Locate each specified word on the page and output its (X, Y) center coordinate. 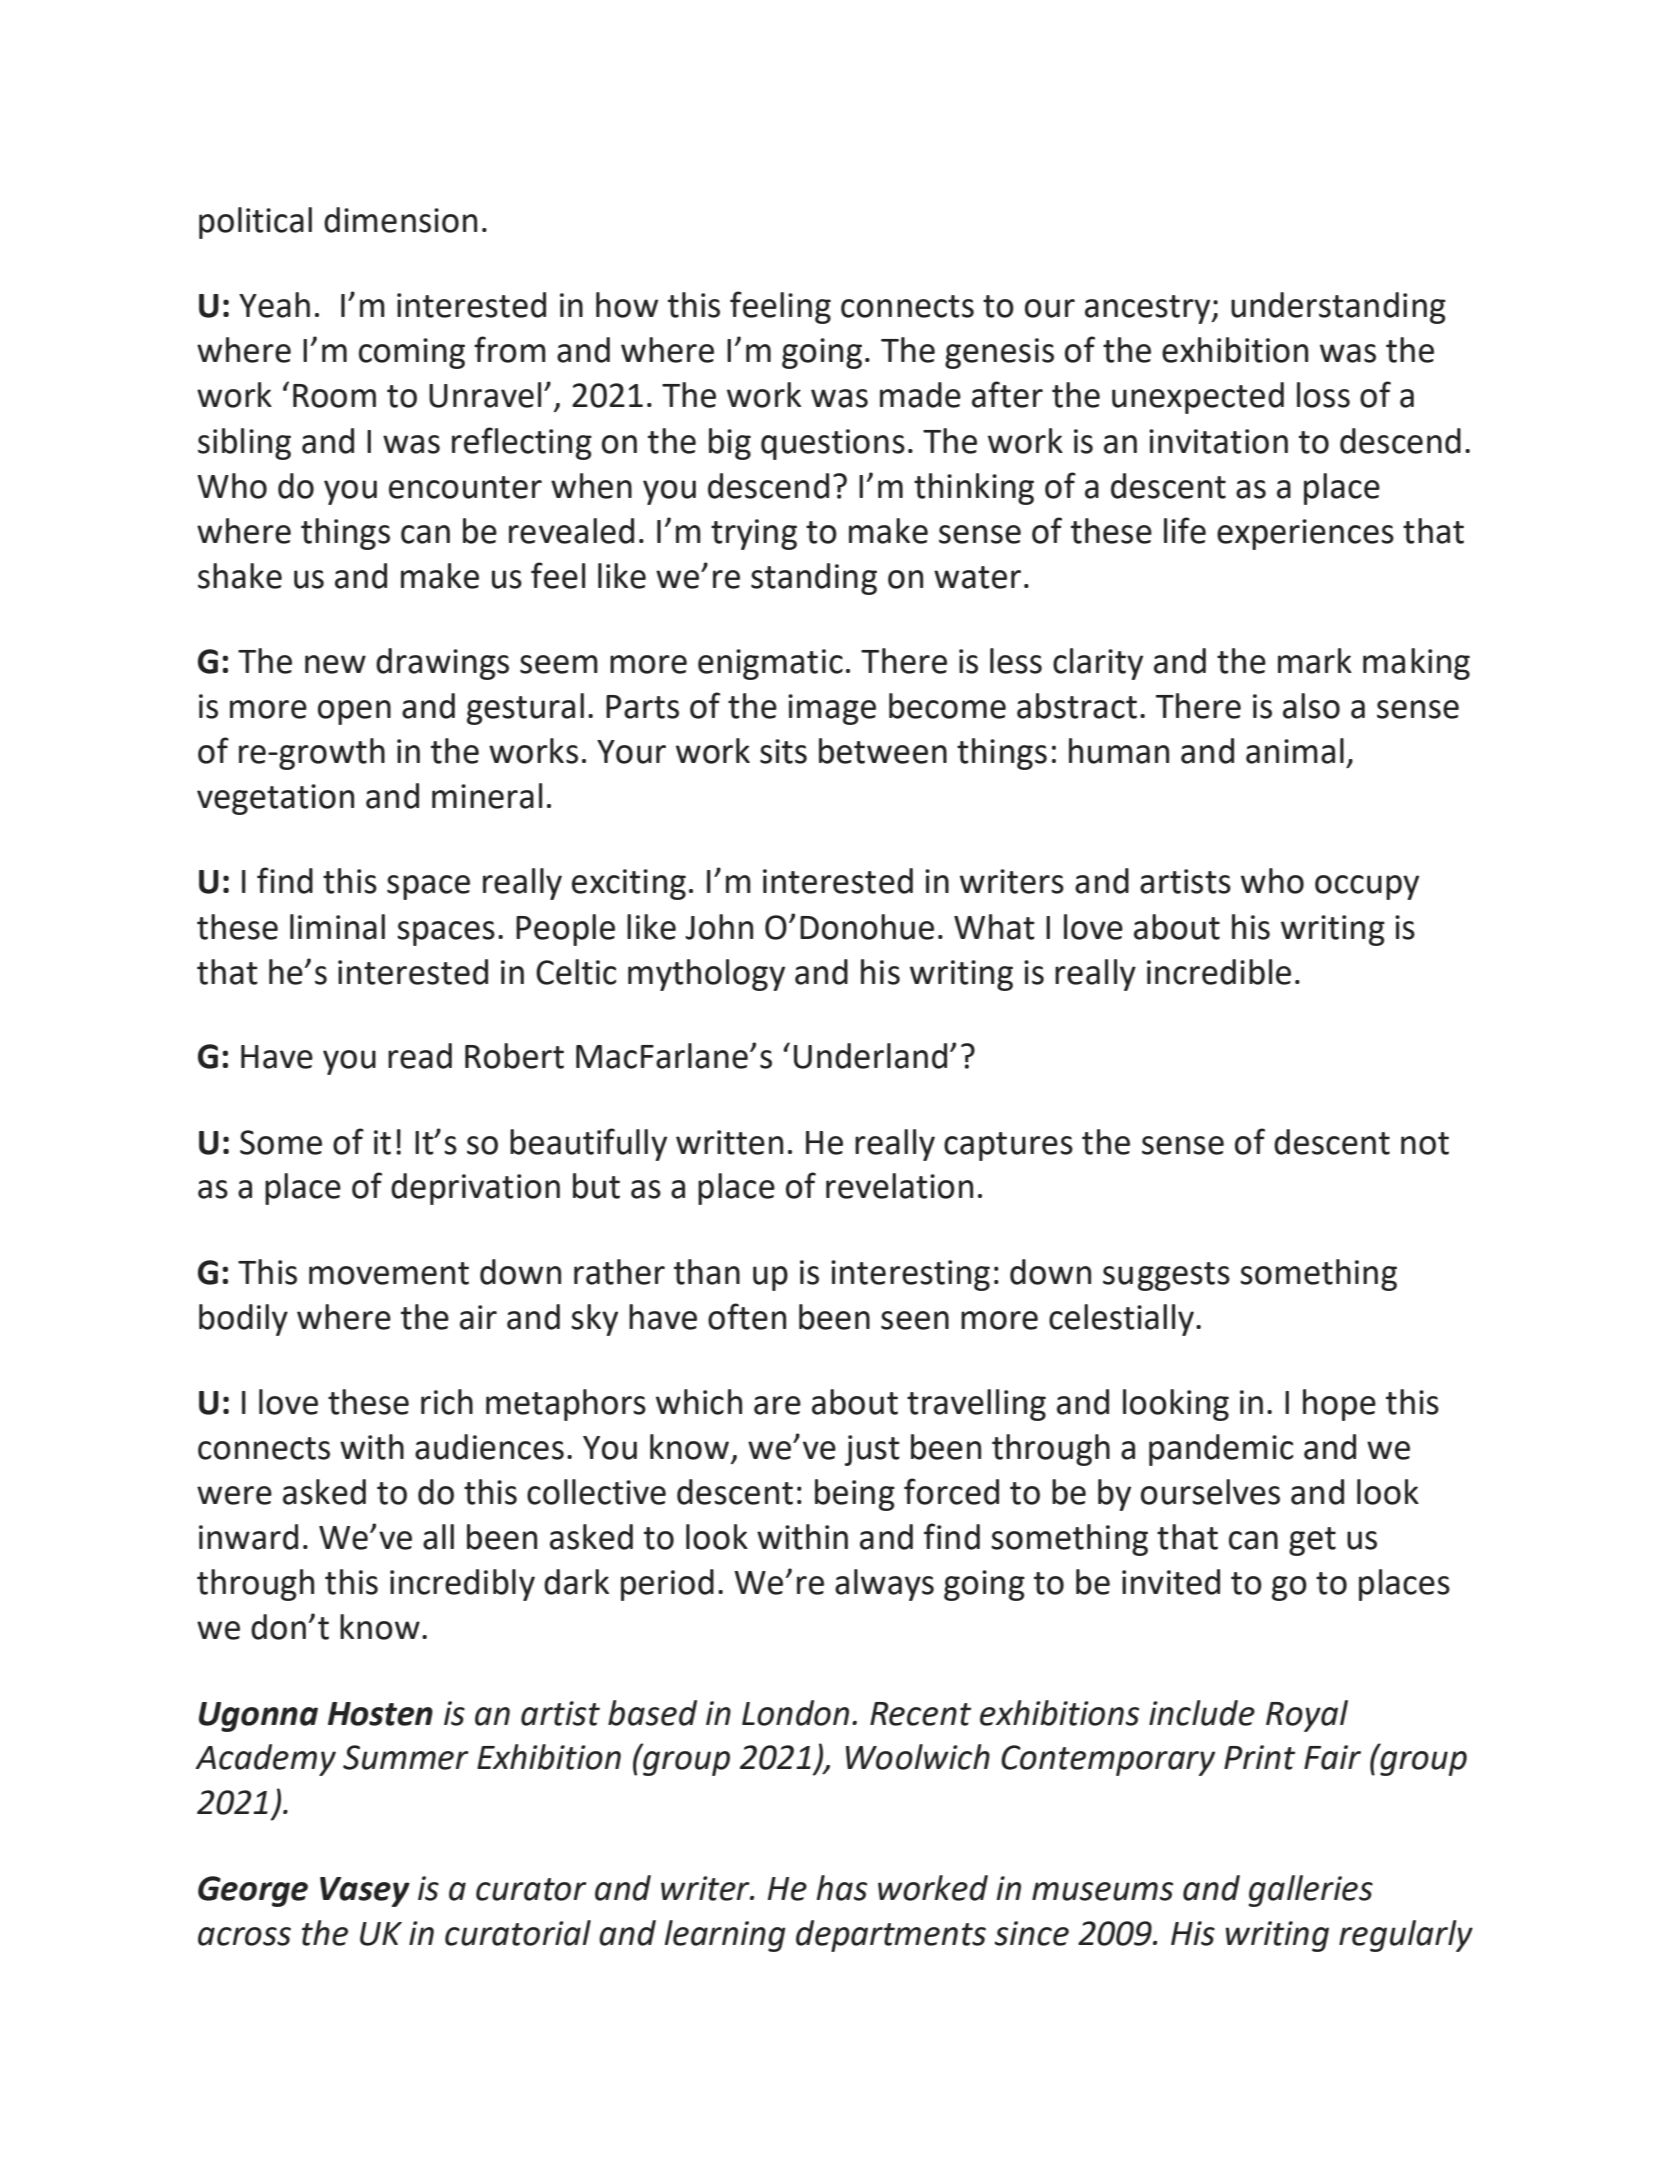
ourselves (1210, 1492)
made (920, 395)
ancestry (1149, 309)
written (729, 1142)
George (253, 1891)
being (855, 1495)
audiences (489, 1447)
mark (1315, 661)
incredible (1219, 972)
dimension (400, 220)
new (335, 664)
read (420, 1056)
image (832, 709)
